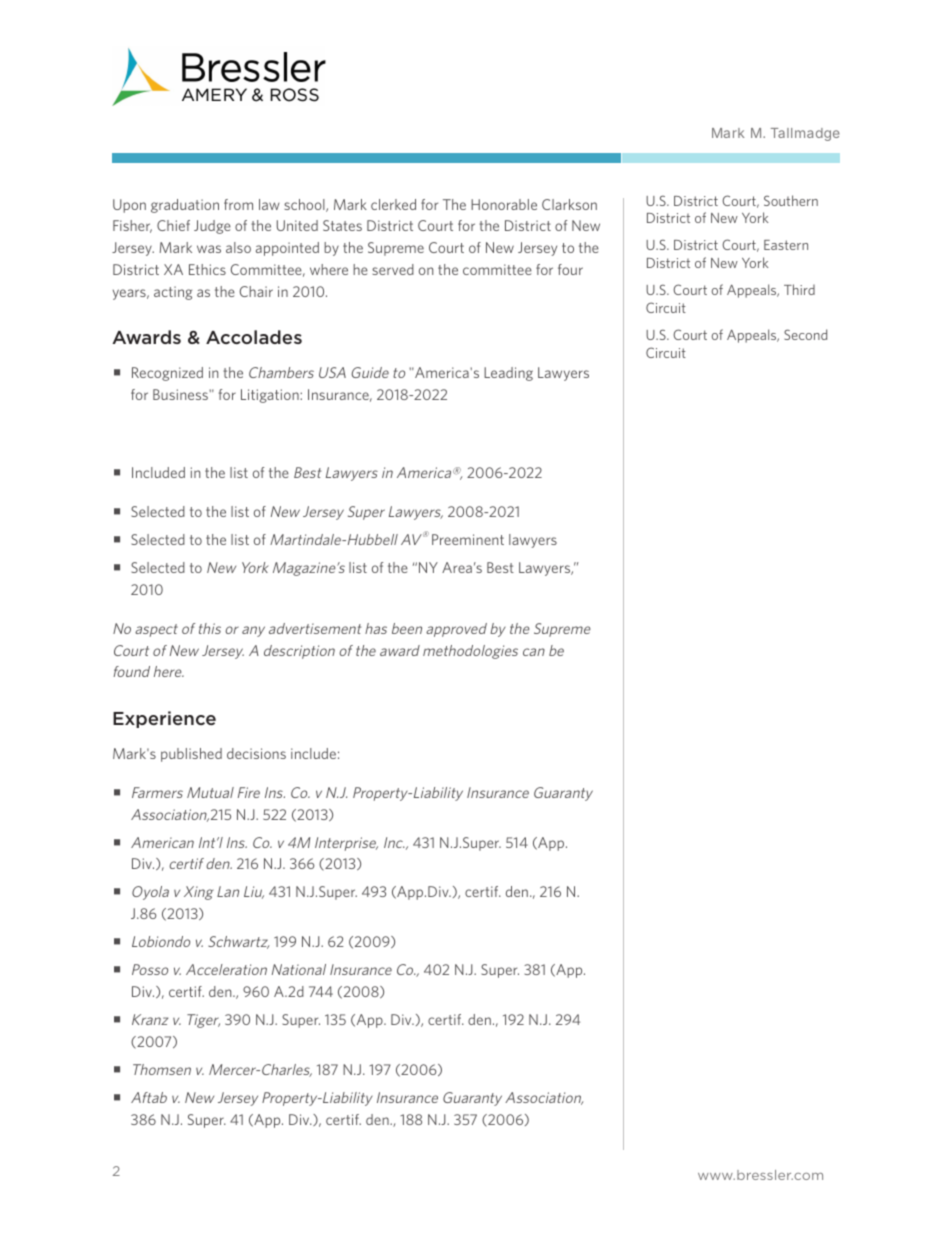  Describe the element at coordinates (271, 396) in the screenshot. I see `Litigation` at that location.
